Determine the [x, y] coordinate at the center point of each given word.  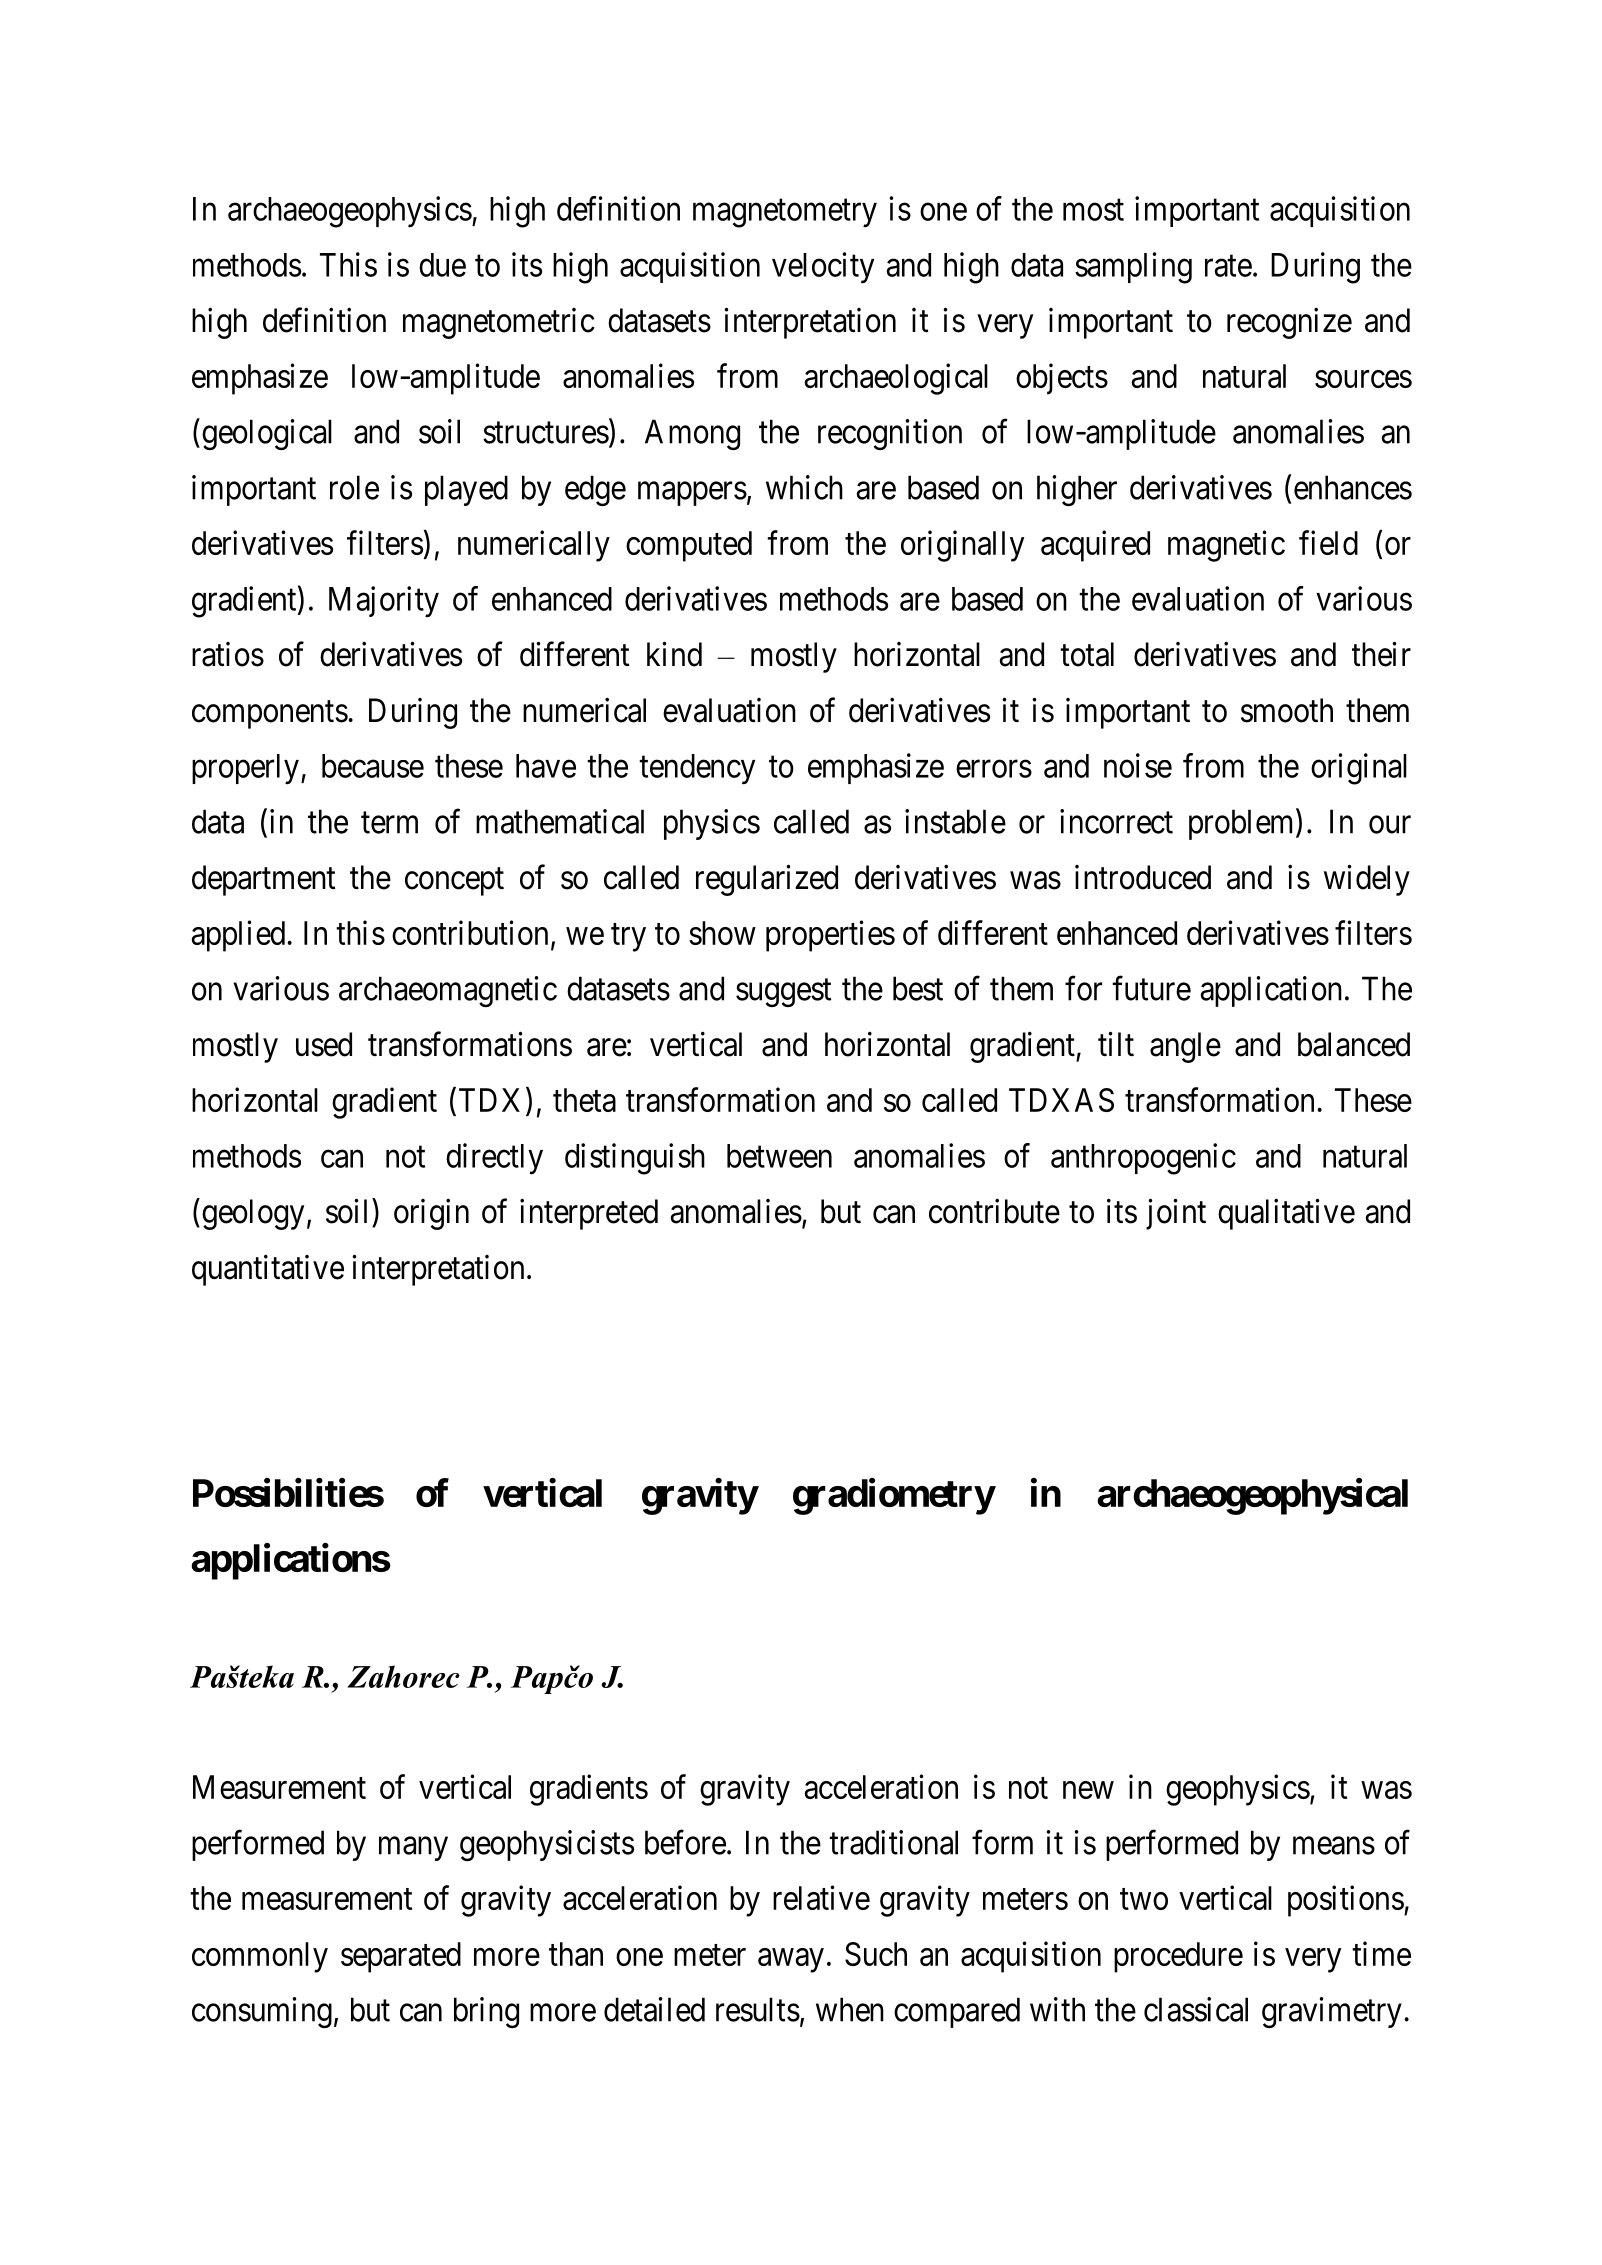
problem [1243, 824]
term [389, 823]
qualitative [1286, 1214]
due [442, 265]
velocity [823, 267]
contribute [994, 1211]
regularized [767, 880]
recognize [1289, 323]
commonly [260, 1957]
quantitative [268, 1270]
